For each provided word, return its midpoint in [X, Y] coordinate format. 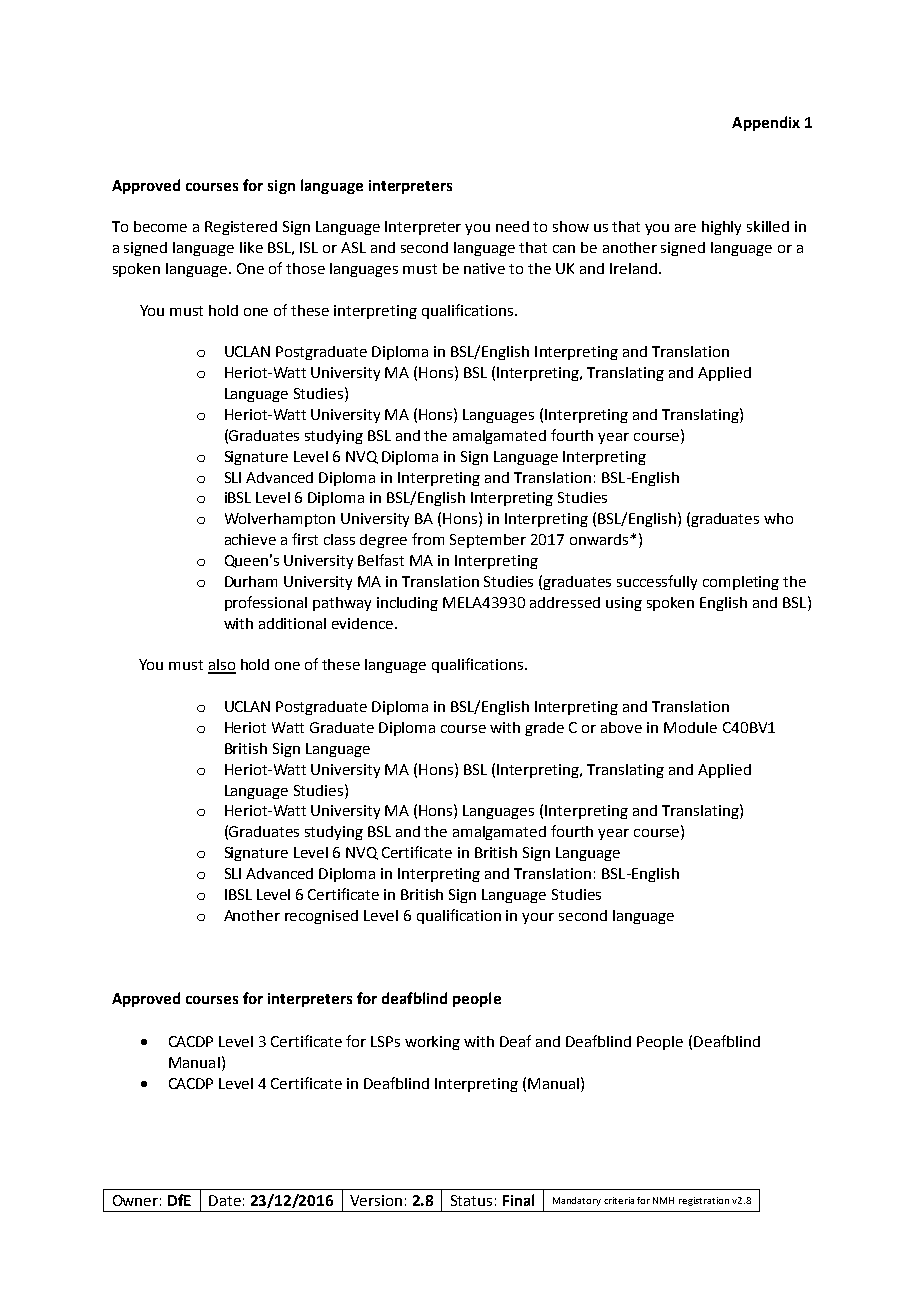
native [484, 268]
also [222, 666]
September [488, 541]
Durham [251, 581]
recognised [321, 917]
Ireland [635, 268]
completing [741, 583]
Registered [241, 228]
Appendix [766, 123]
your [538, 918]
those [305, 268]
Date [225, 1200]
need [512, 226]
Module [690, 727]
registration [704, 1201]
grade [544, 729]
